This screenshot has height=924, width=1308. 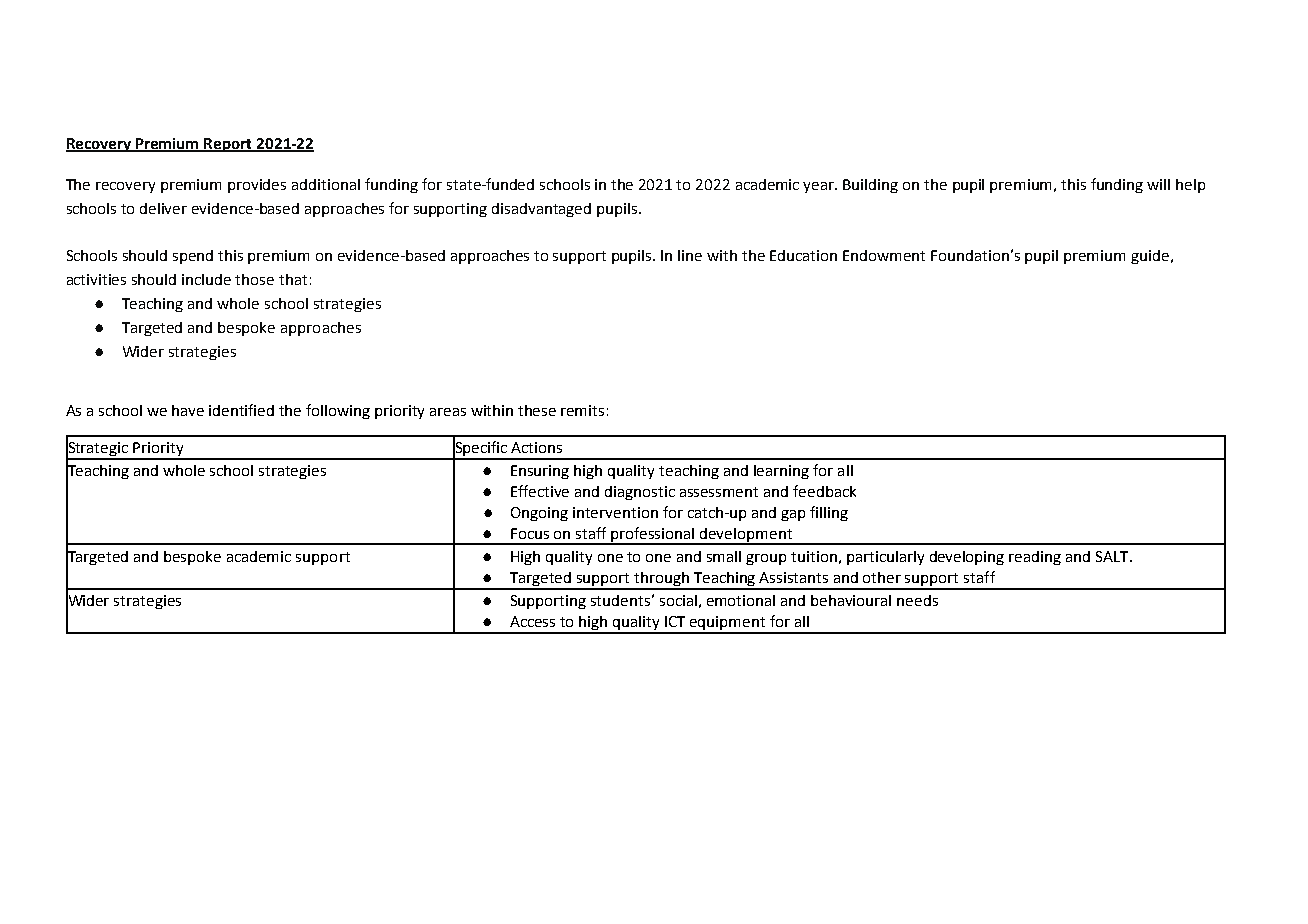 What do you see at coordinates (1158, 184) in the screenshot?
I see `will` at bounding box center [1158, 184].
